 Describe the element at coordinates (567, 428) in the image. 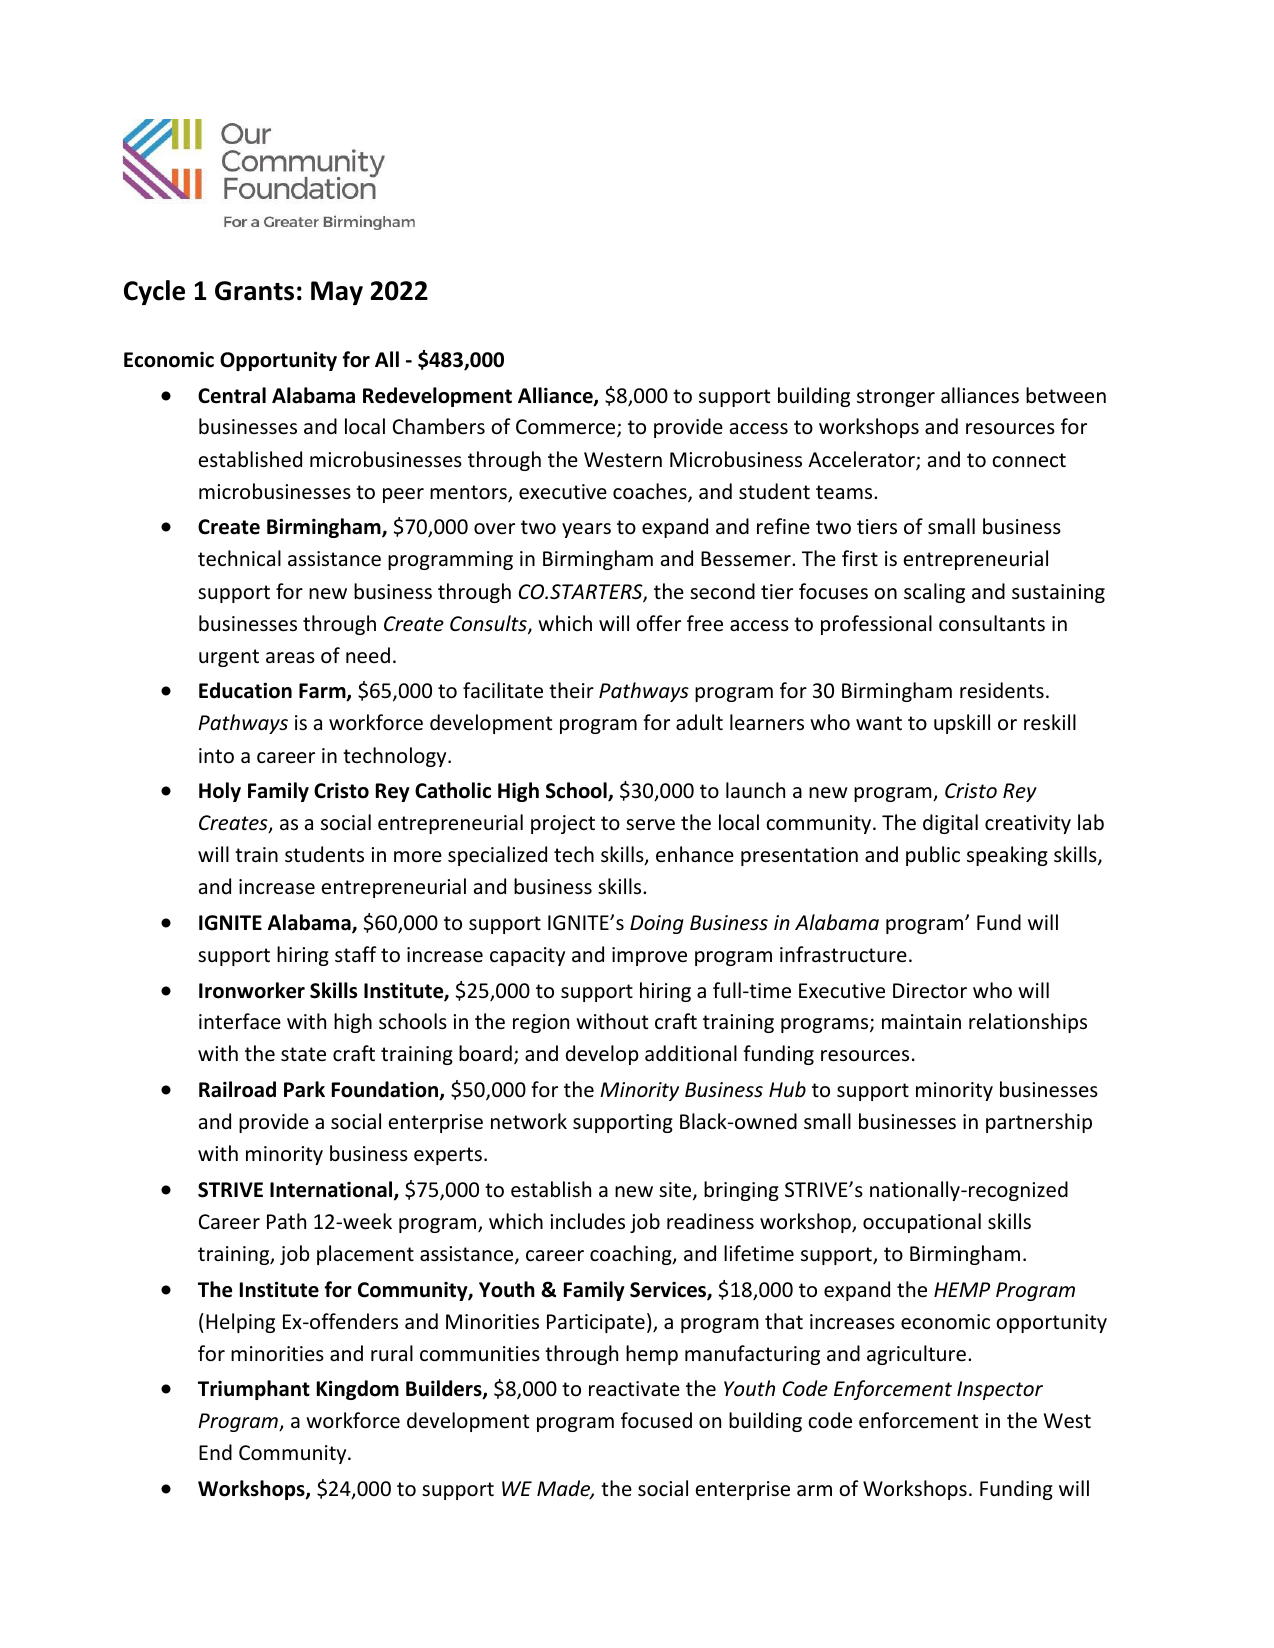

I see `Commerce` at that location.
